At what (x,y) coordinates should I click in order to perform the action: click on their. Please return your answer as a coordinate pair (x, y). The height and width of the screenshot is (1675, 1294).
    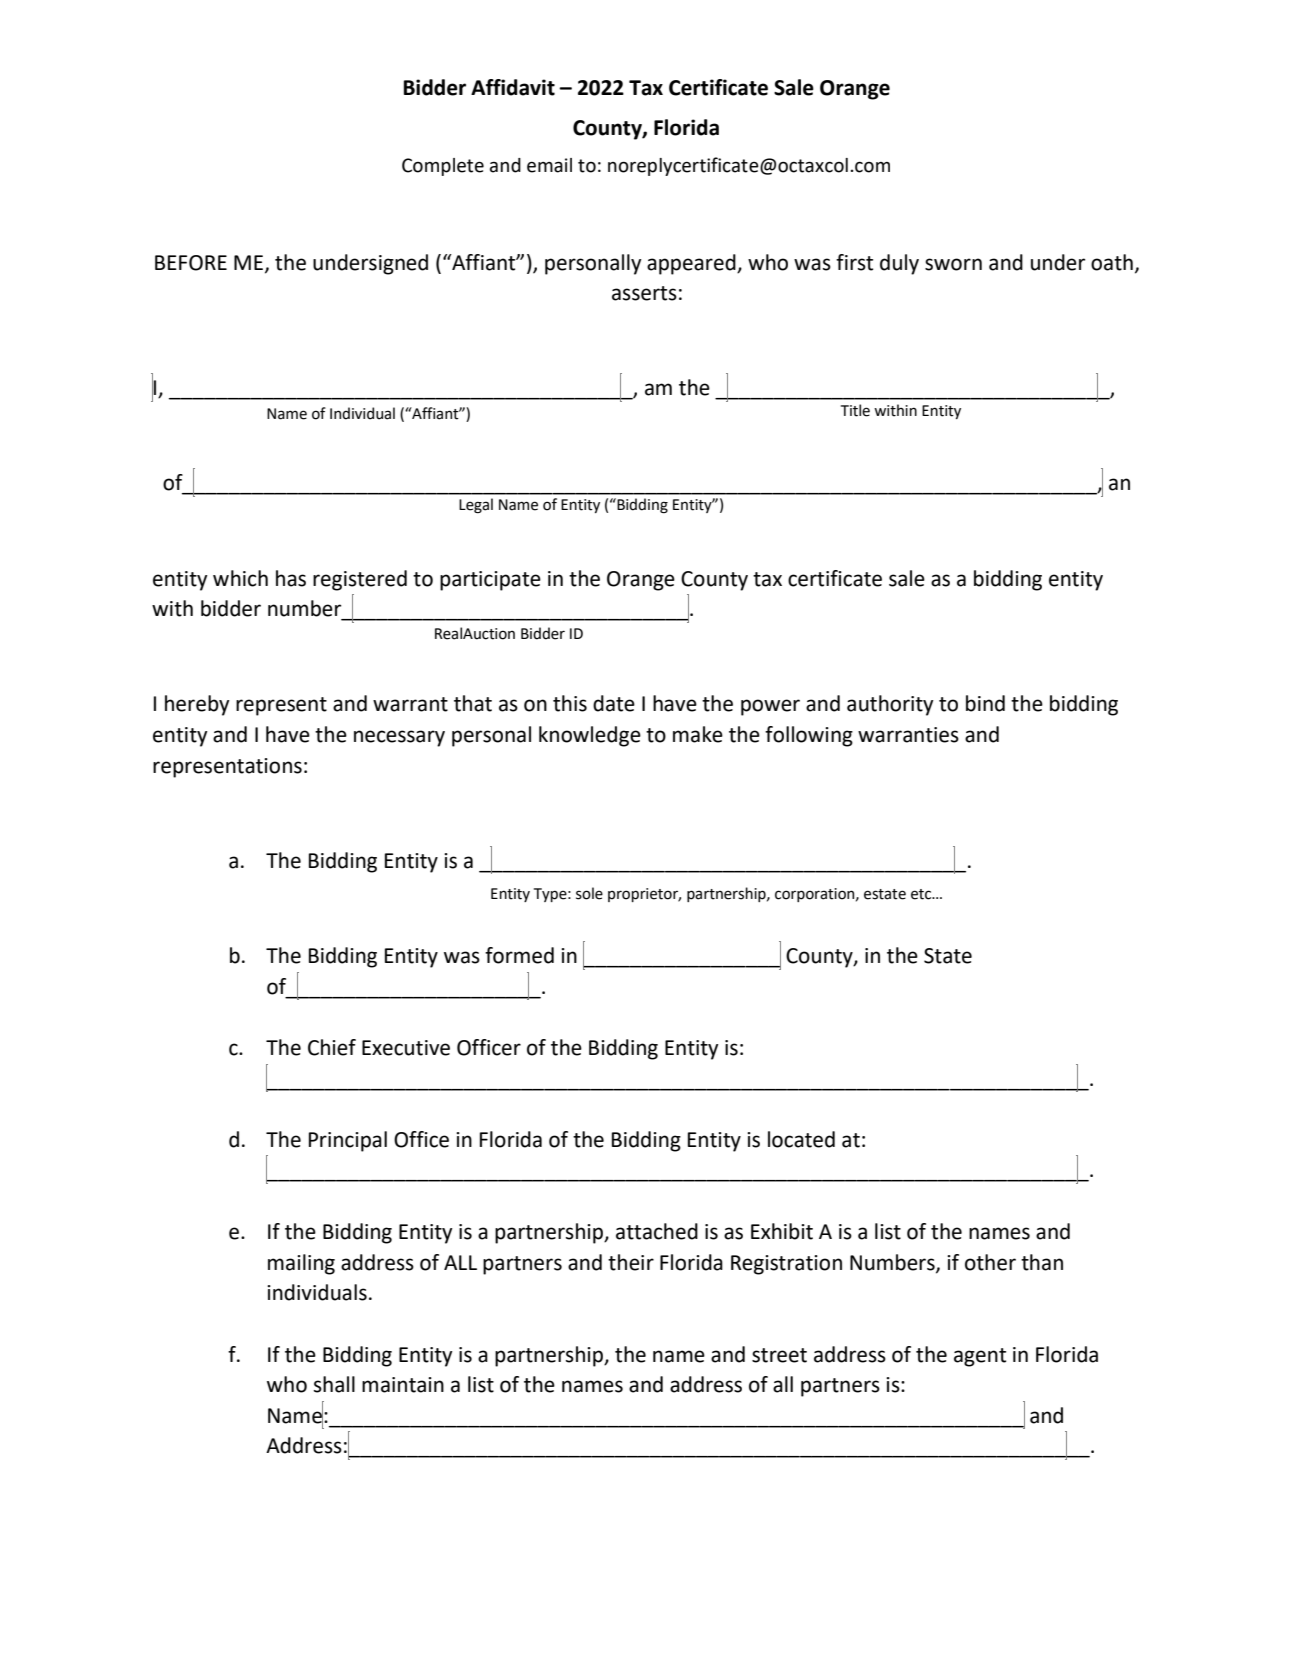
    Looking at the image, I should click on (631, 1262).
